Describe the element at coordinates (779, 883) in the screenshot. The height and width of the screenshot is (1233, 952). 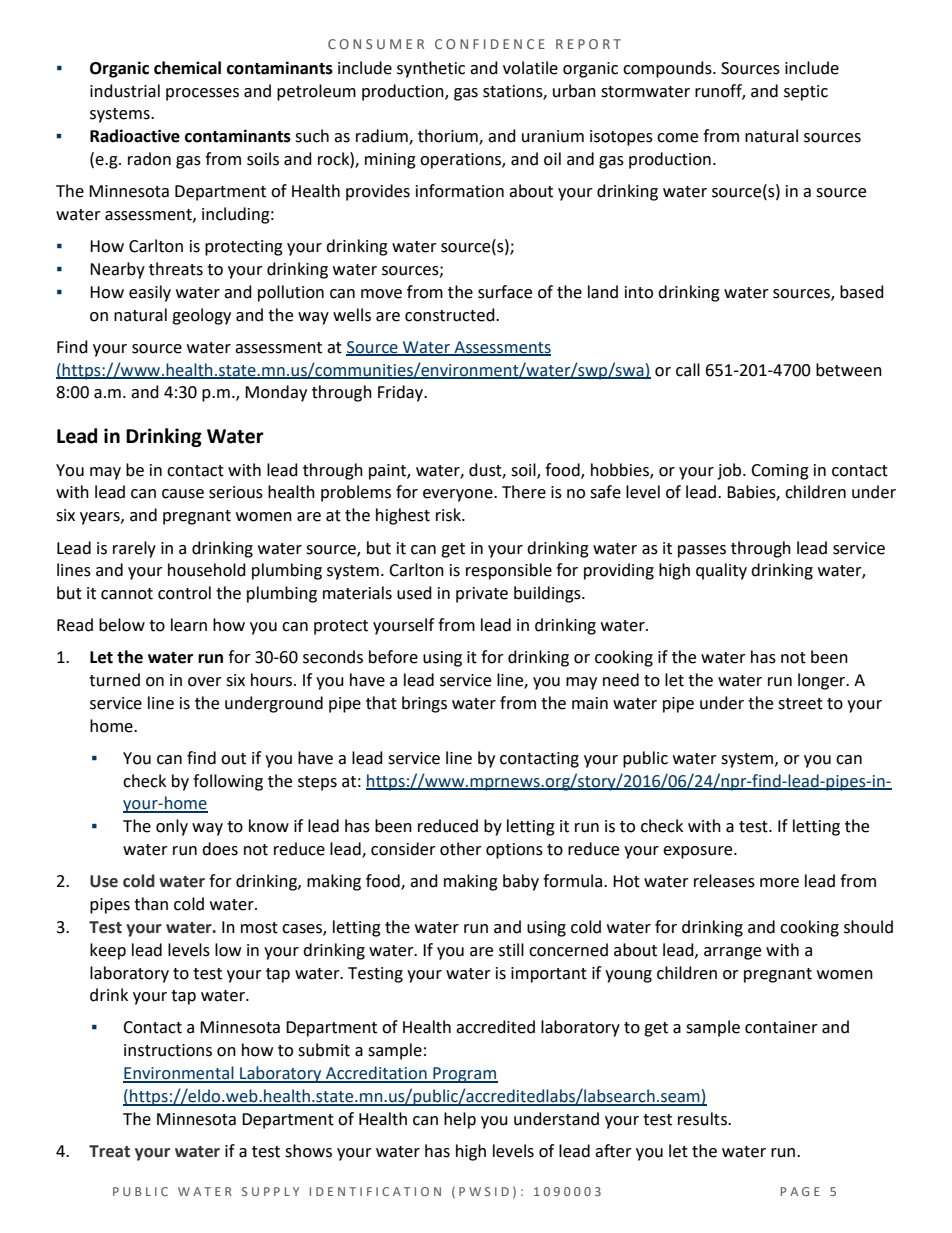
I see `more` at that location.
